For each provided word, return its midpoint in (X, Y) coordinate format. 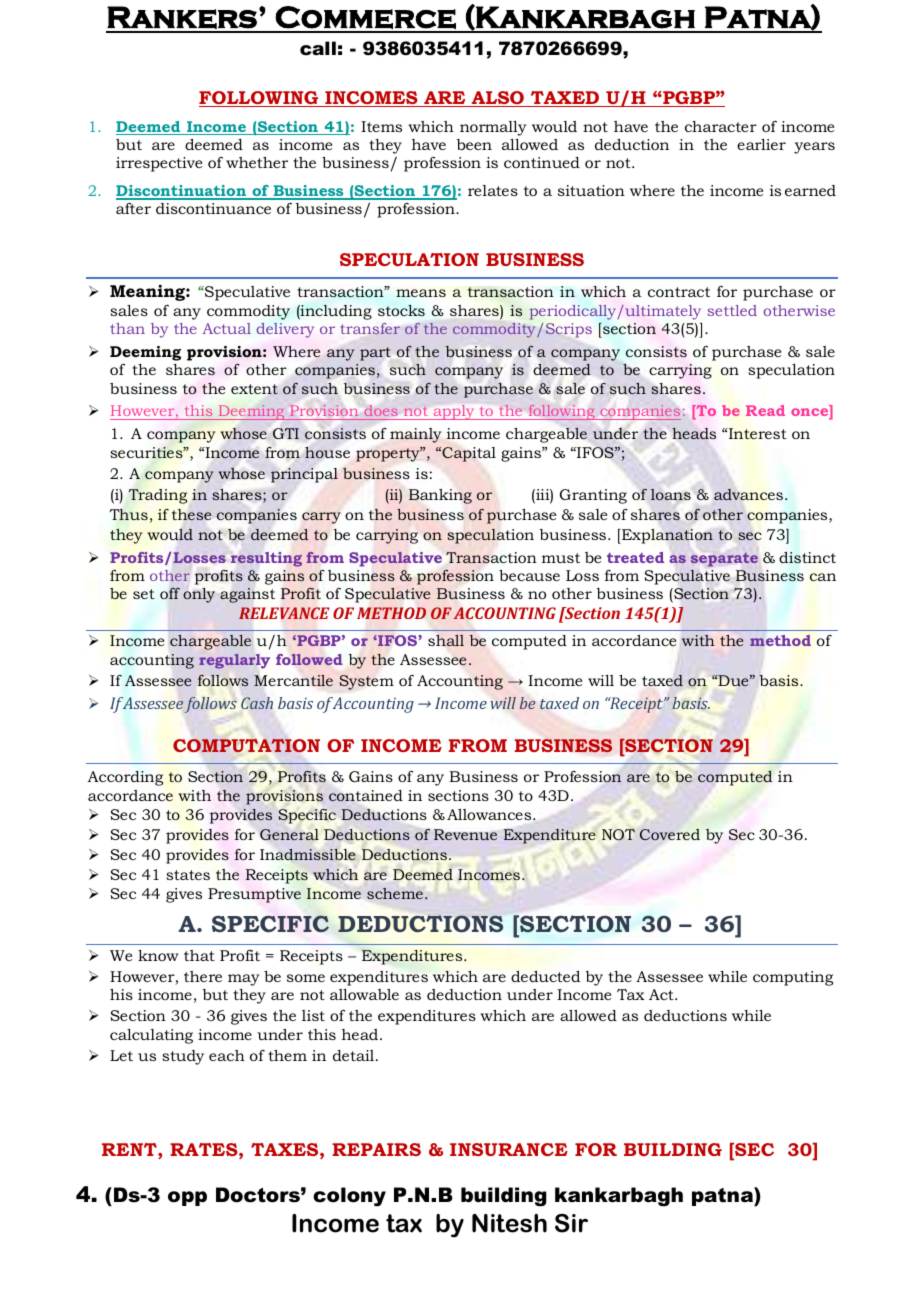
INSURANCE (509, 1149)
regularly (234, 661)
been (474, 144)
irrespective (159, 164)
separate (724, 560)
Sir (571, 1223)
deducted (545, 976)
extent (254, 389)
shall (446, 640)
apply (454, 412)
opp (187, 1198)
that (199, 955)
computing (793, 978)
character (721, 126)
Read (765, 410)
